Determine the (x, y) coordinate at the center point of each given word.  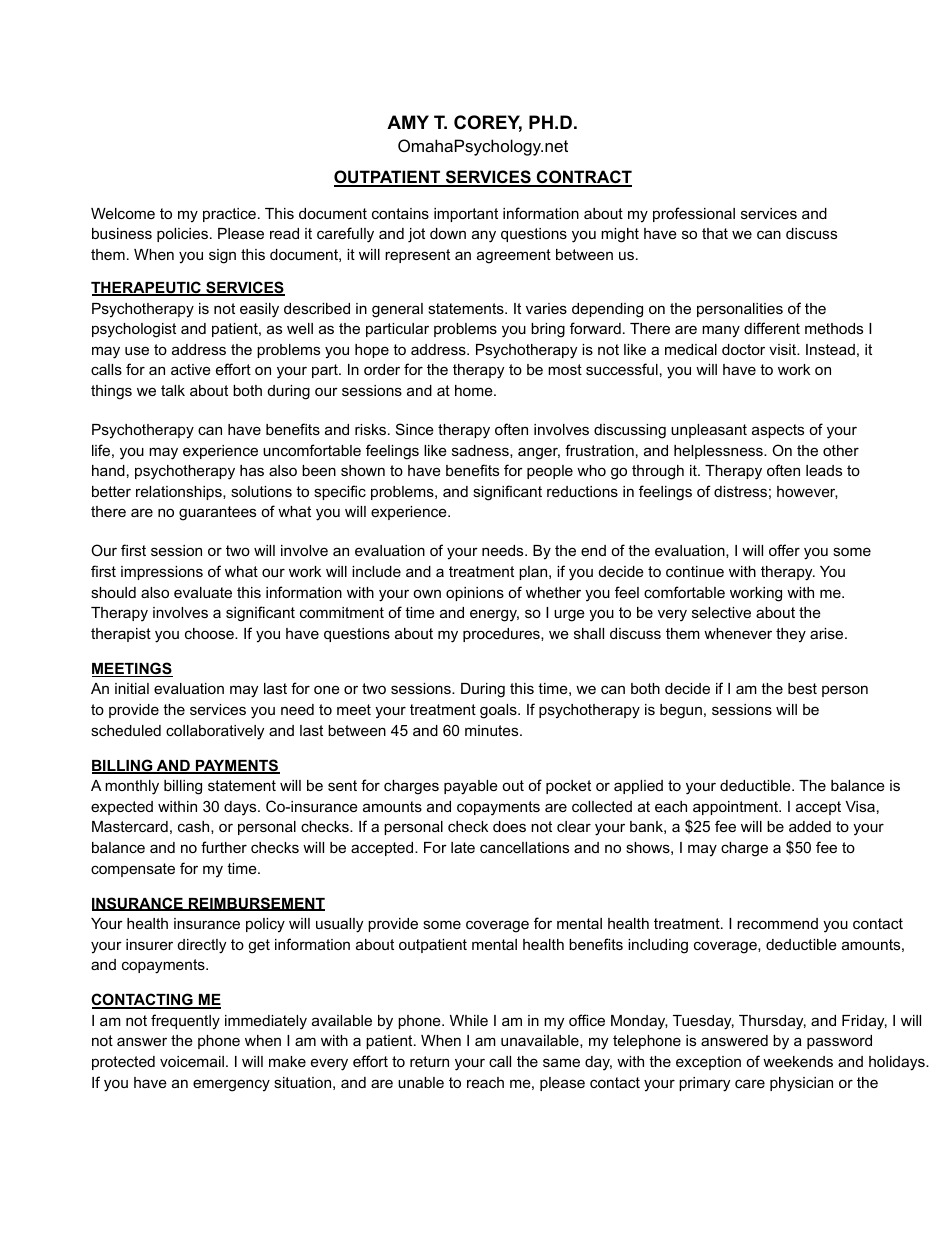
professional (694, 214)
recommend (777, 923)
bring (548, 330)
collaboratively (215, 732)
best (802, 688)
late (463, 847)
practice (229, 215)
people (550, 472)
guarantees (217, 513)
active (191, 369)
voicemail (192, 1061)
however (807, 492)
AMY (408, 122)
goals (499, 711)
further (224, 847)
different (772, 328)
